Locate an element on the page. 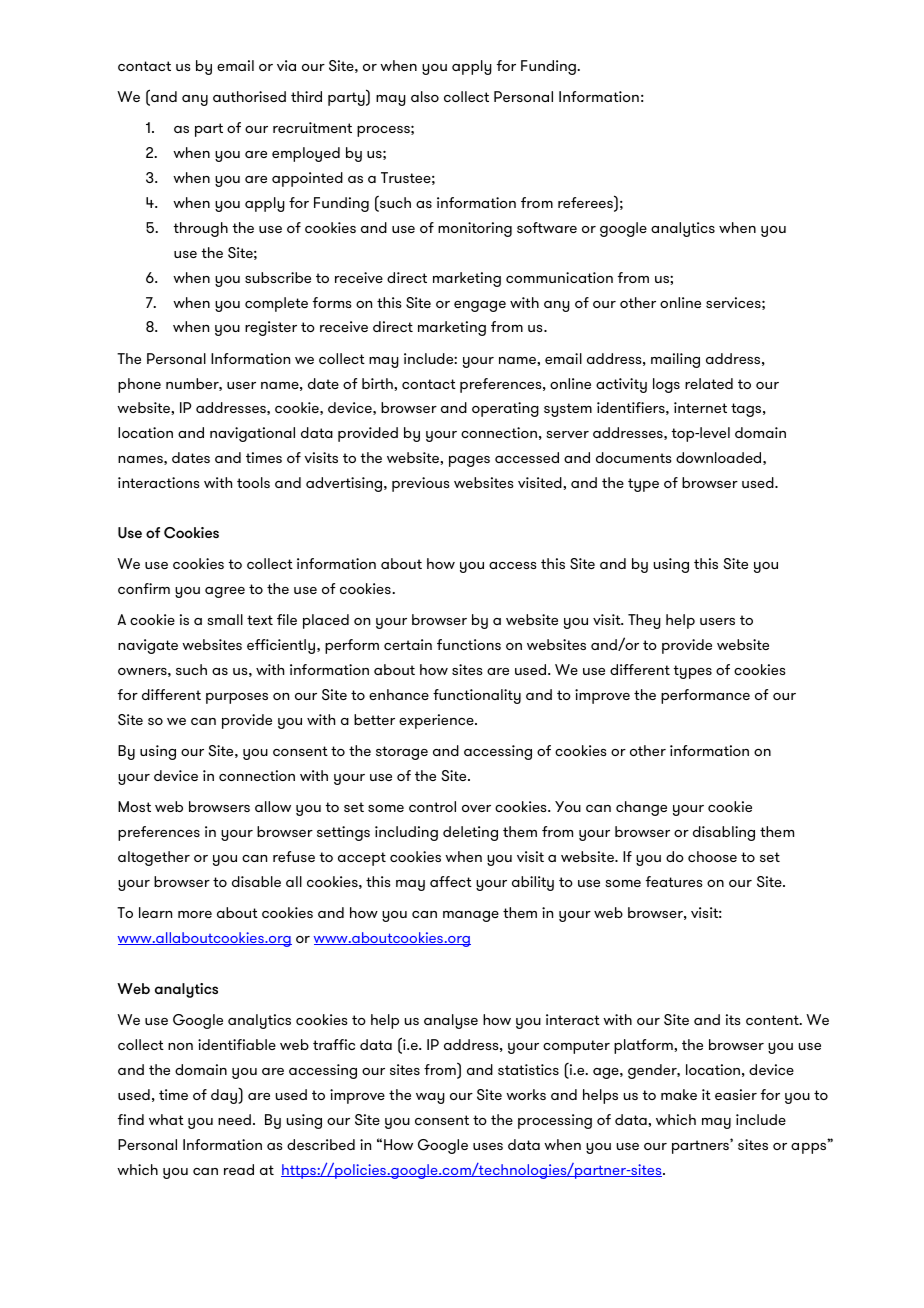 This image has height=1308, width=924. functions is located at coordinates (469, 644).
